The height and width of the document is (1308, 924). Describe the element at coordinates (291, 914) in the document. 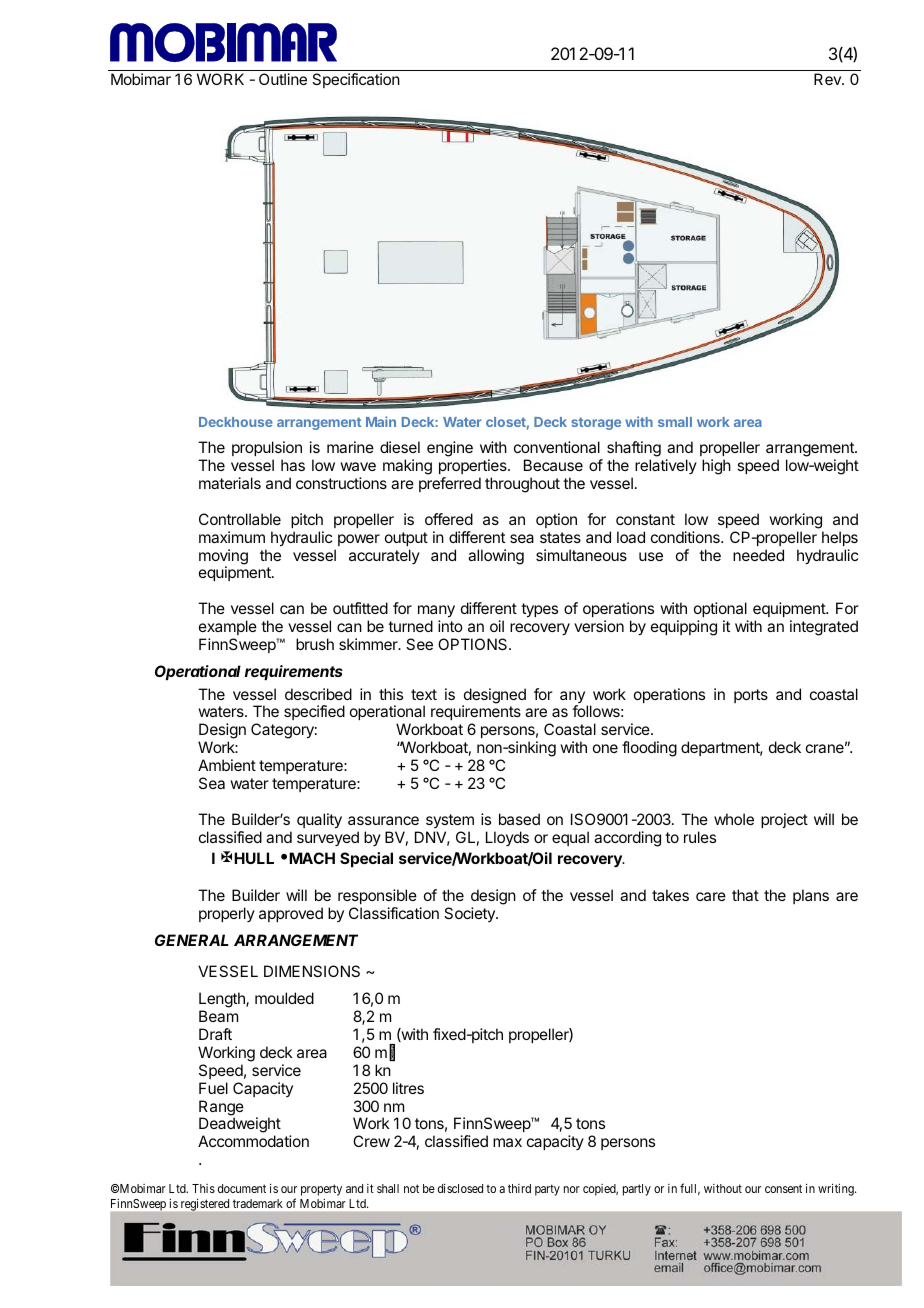

I see `approved` at that location.
